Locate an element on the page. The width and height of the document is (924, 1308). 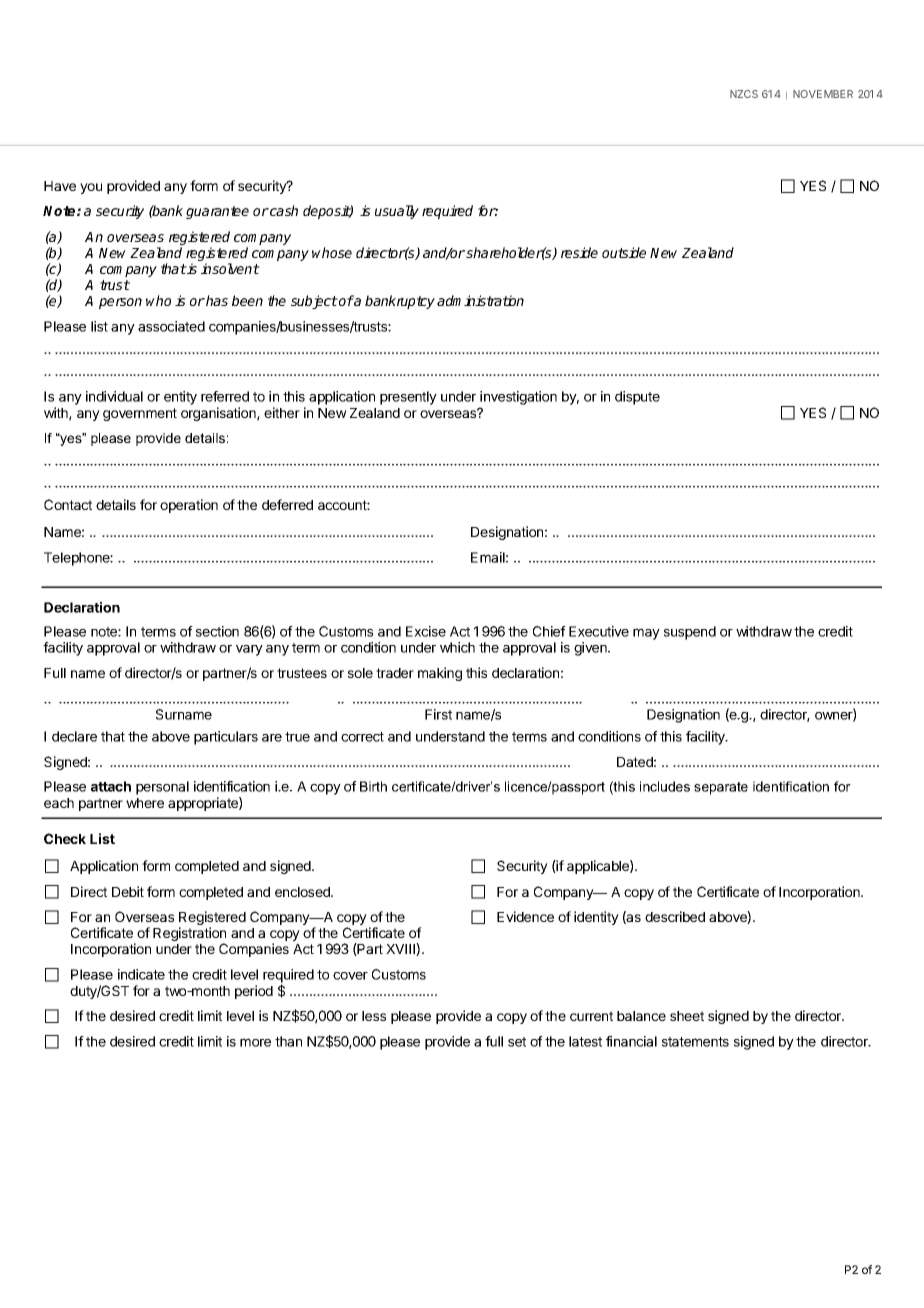
suspend is located at coordinates (690, 633).
